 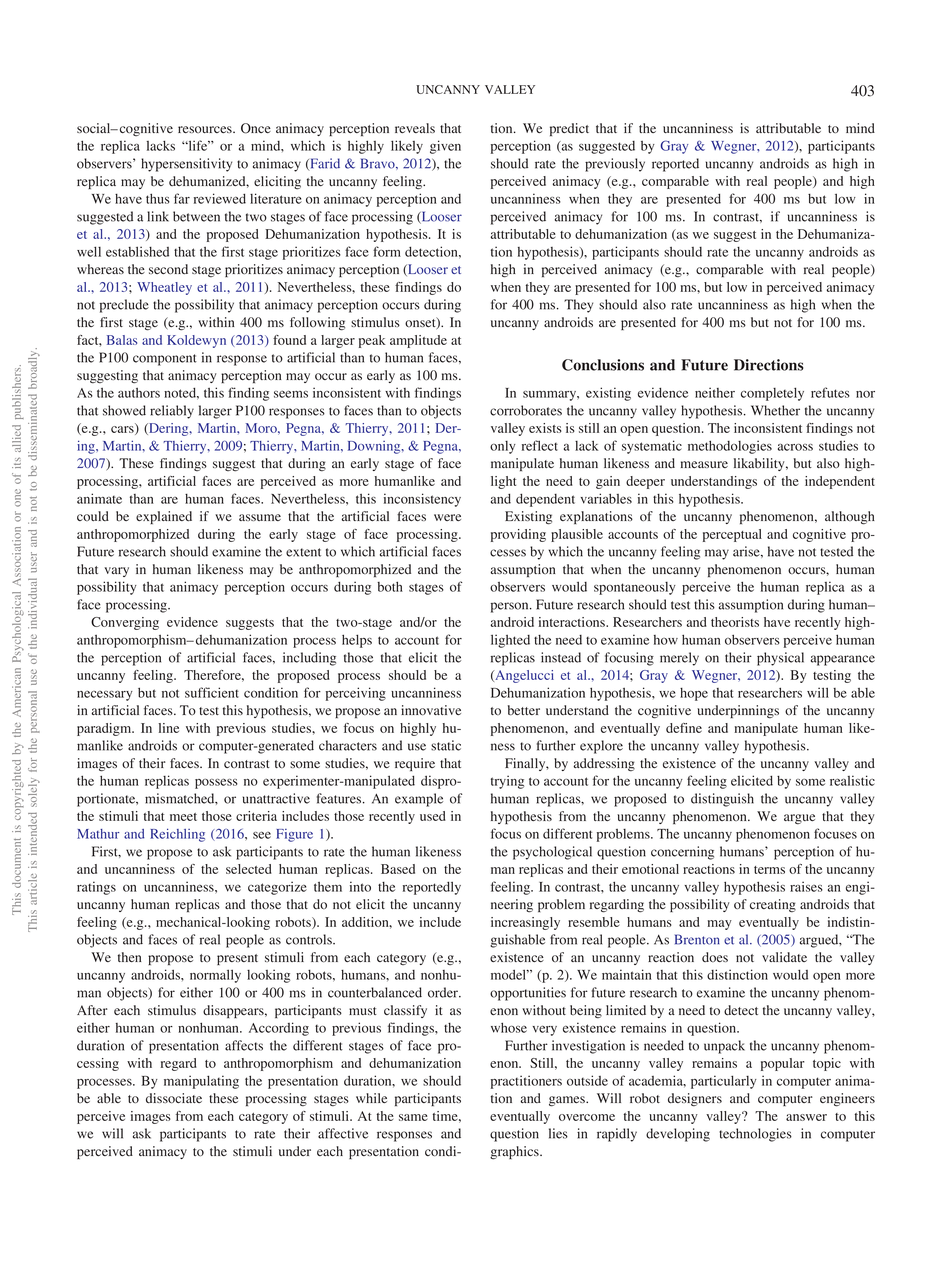 I want to click on selected, so click(x=249, y=869).
